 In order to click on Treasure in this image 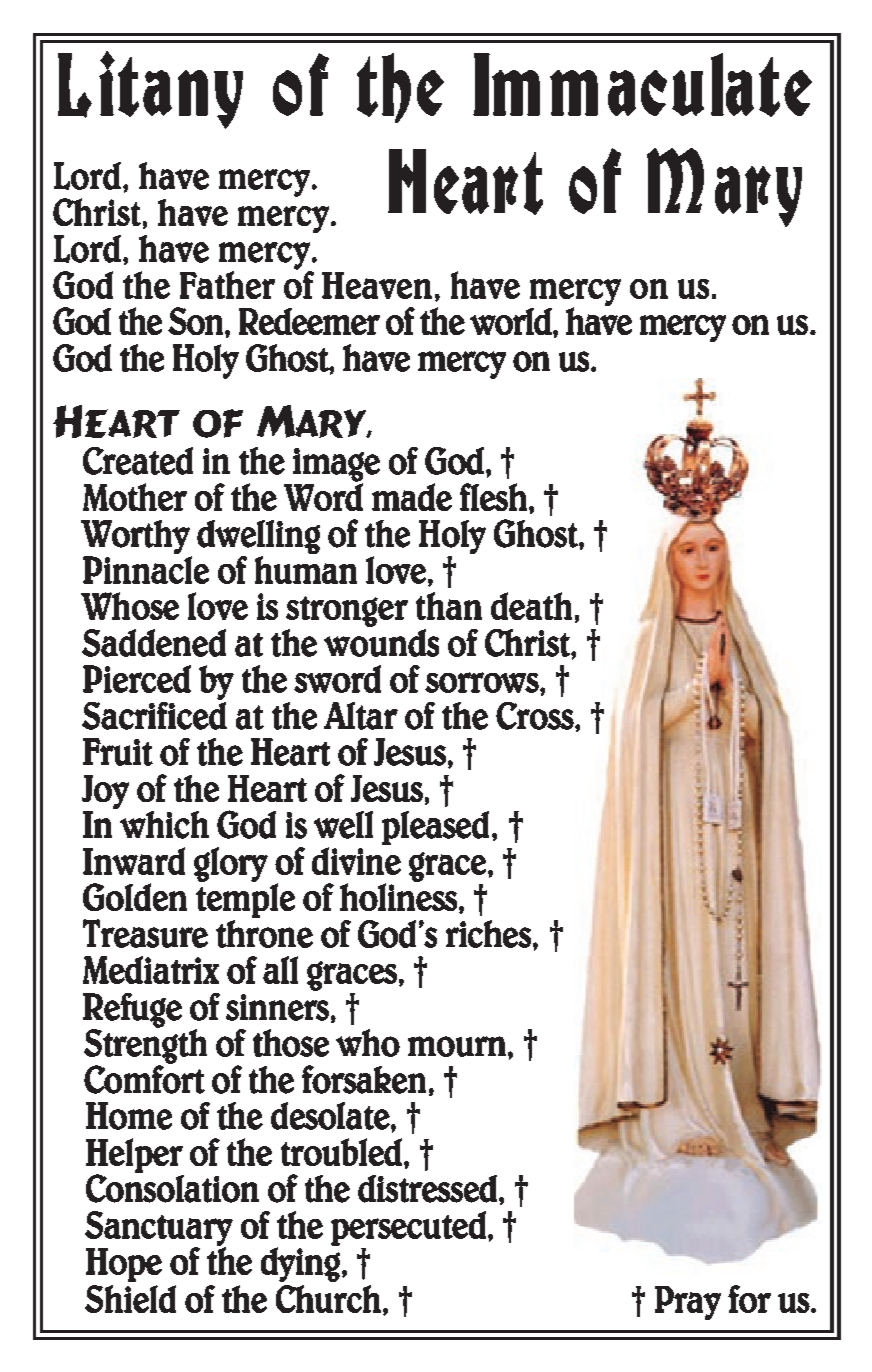, I will do `click(145, 933)`.
